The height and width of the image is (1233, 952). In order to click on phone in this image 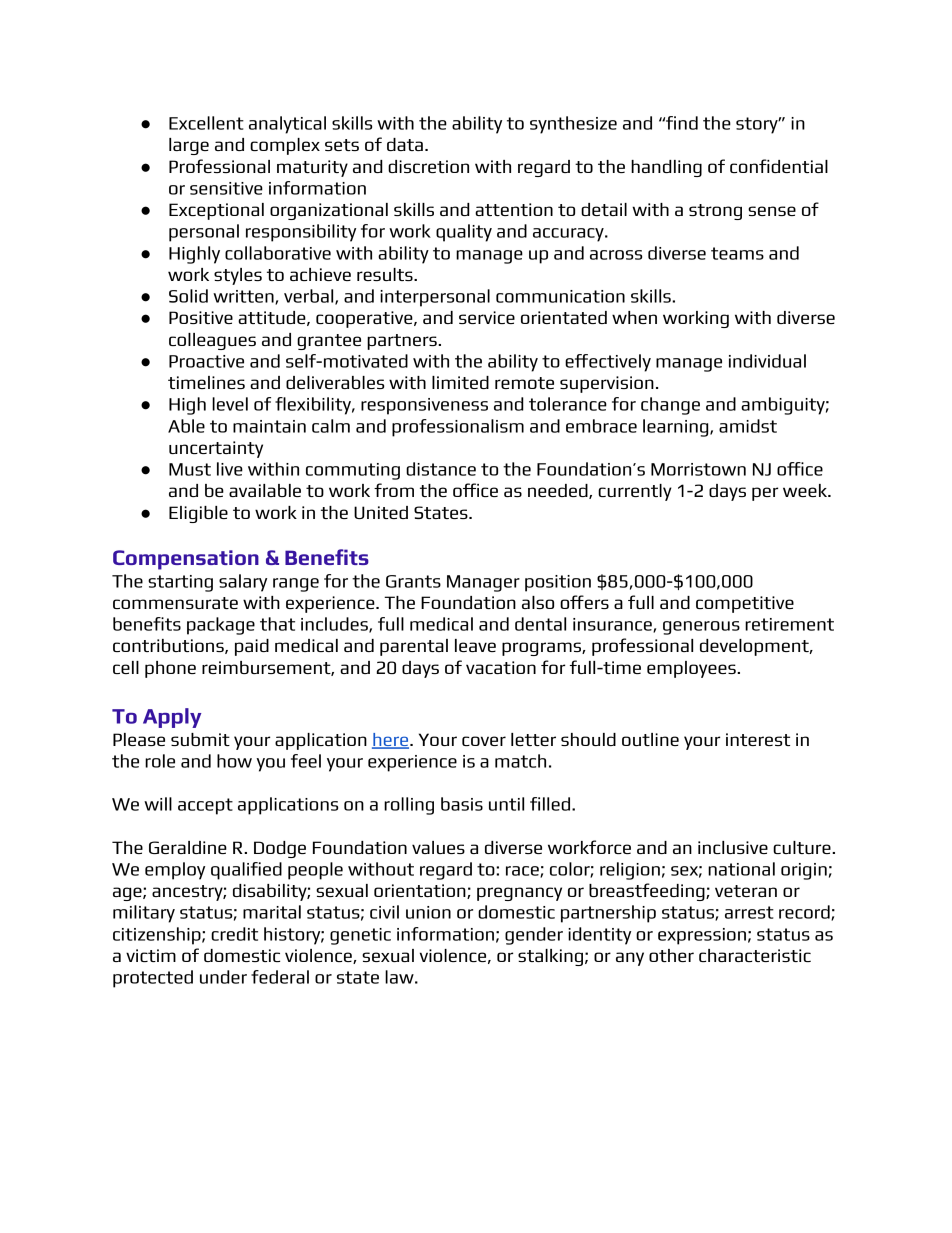, I will do `click(170, 669)`.
